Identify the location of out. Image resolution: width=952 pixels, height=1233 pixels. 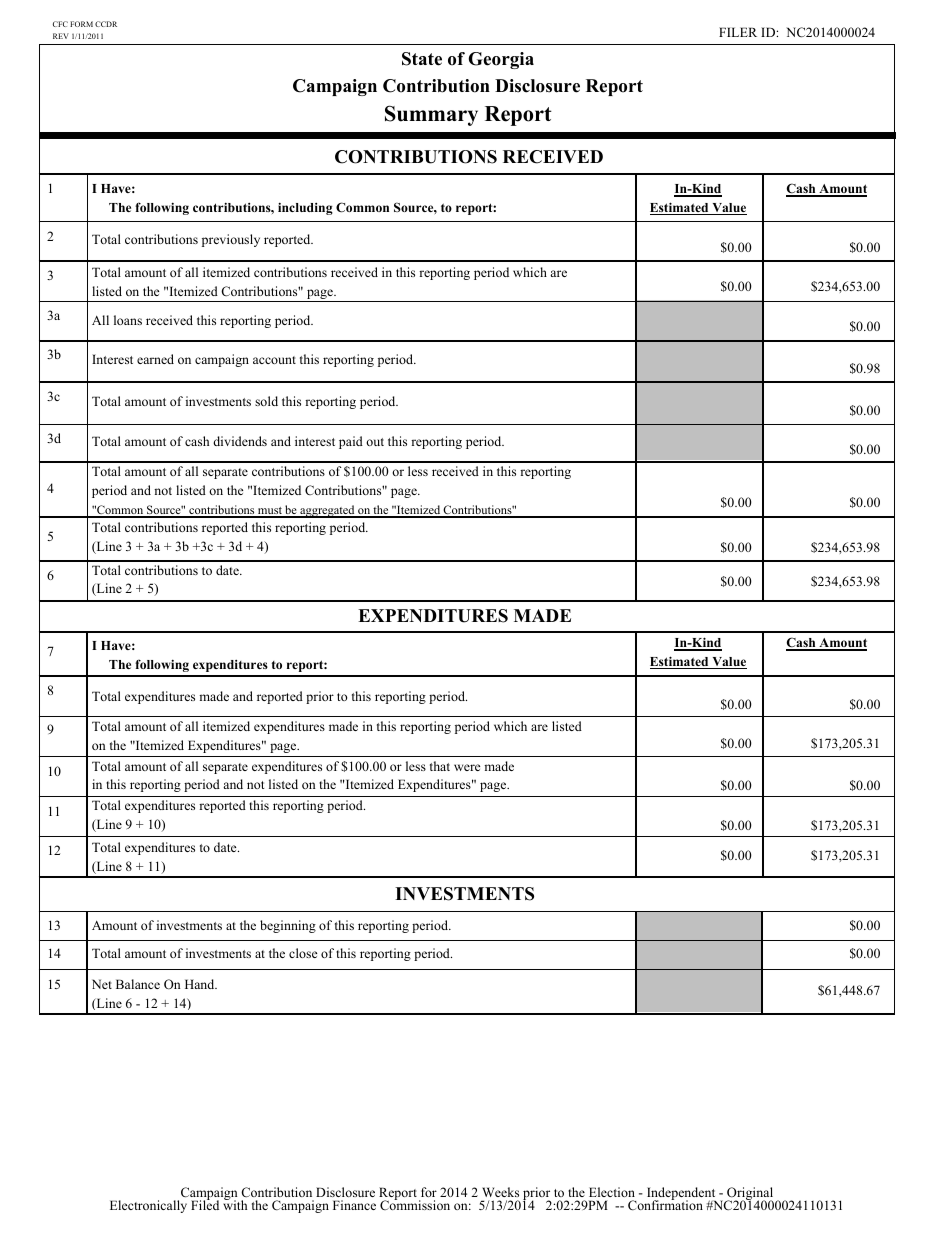
(375, 442).
